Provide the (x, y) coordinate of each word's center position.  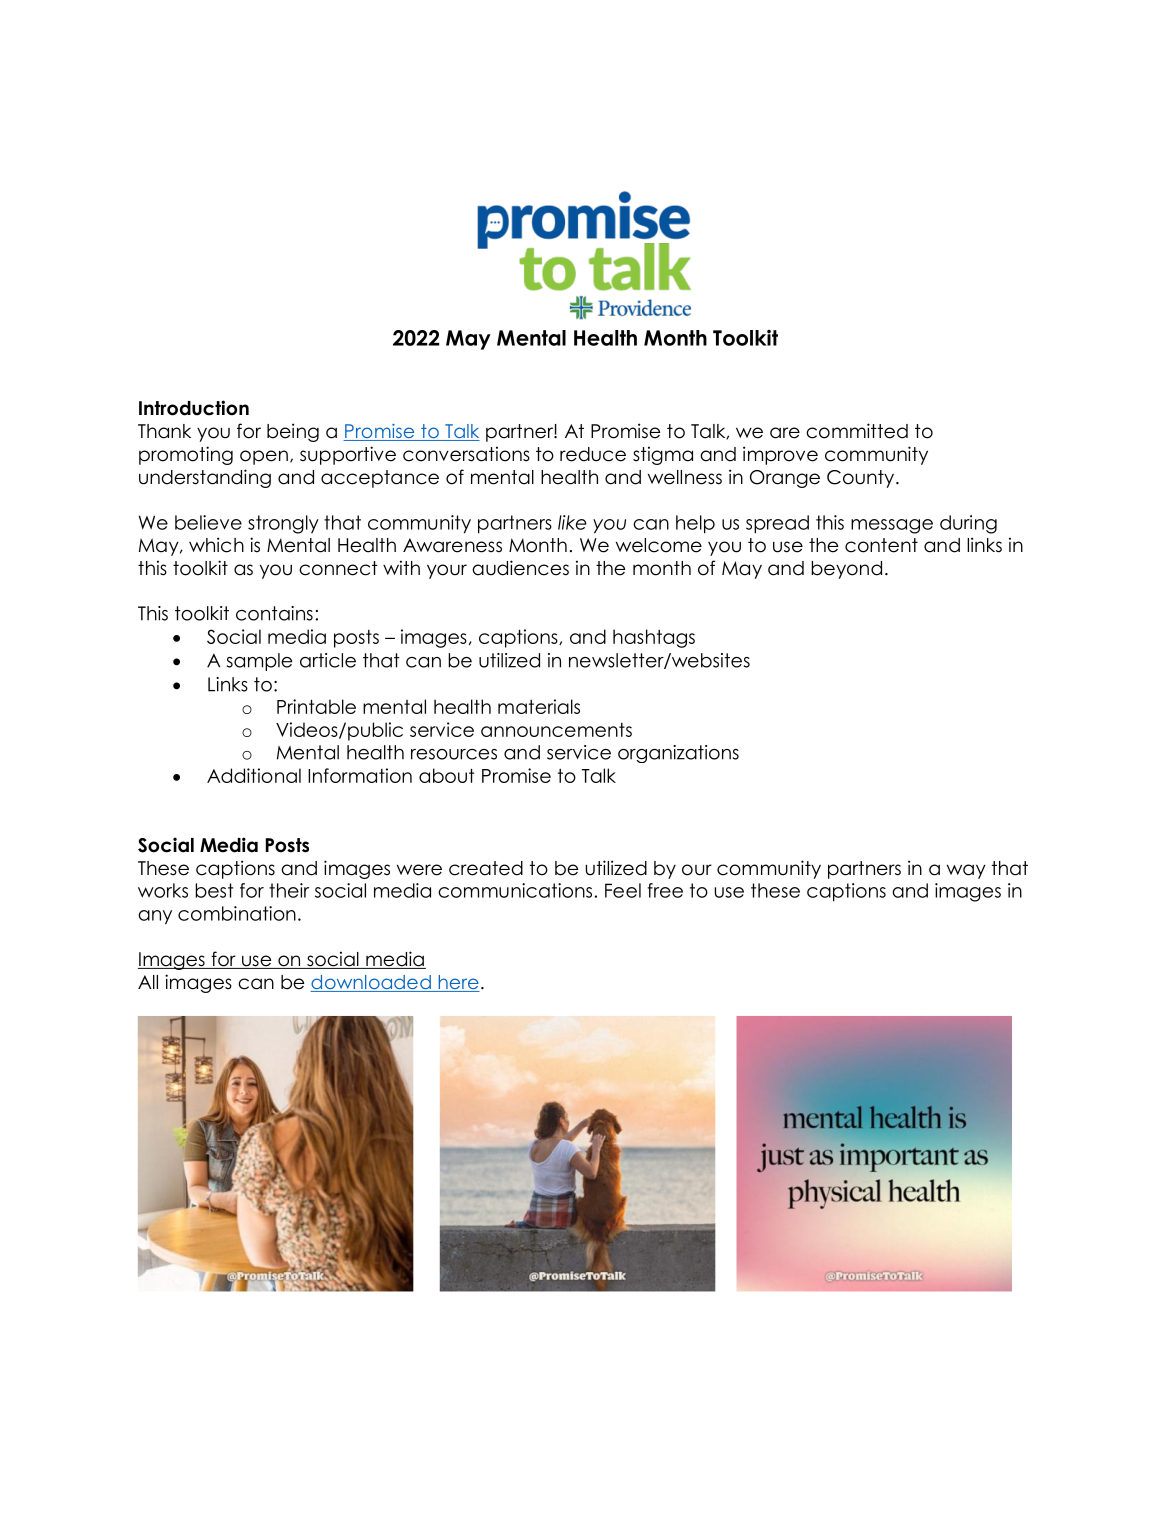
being (293, 432)
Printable (316, 706)
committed (857, 431)
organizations (678, 754)
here (458, 983)
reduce (593, 454)
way (966, 871)
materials (539, 706)
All (148, 982)
